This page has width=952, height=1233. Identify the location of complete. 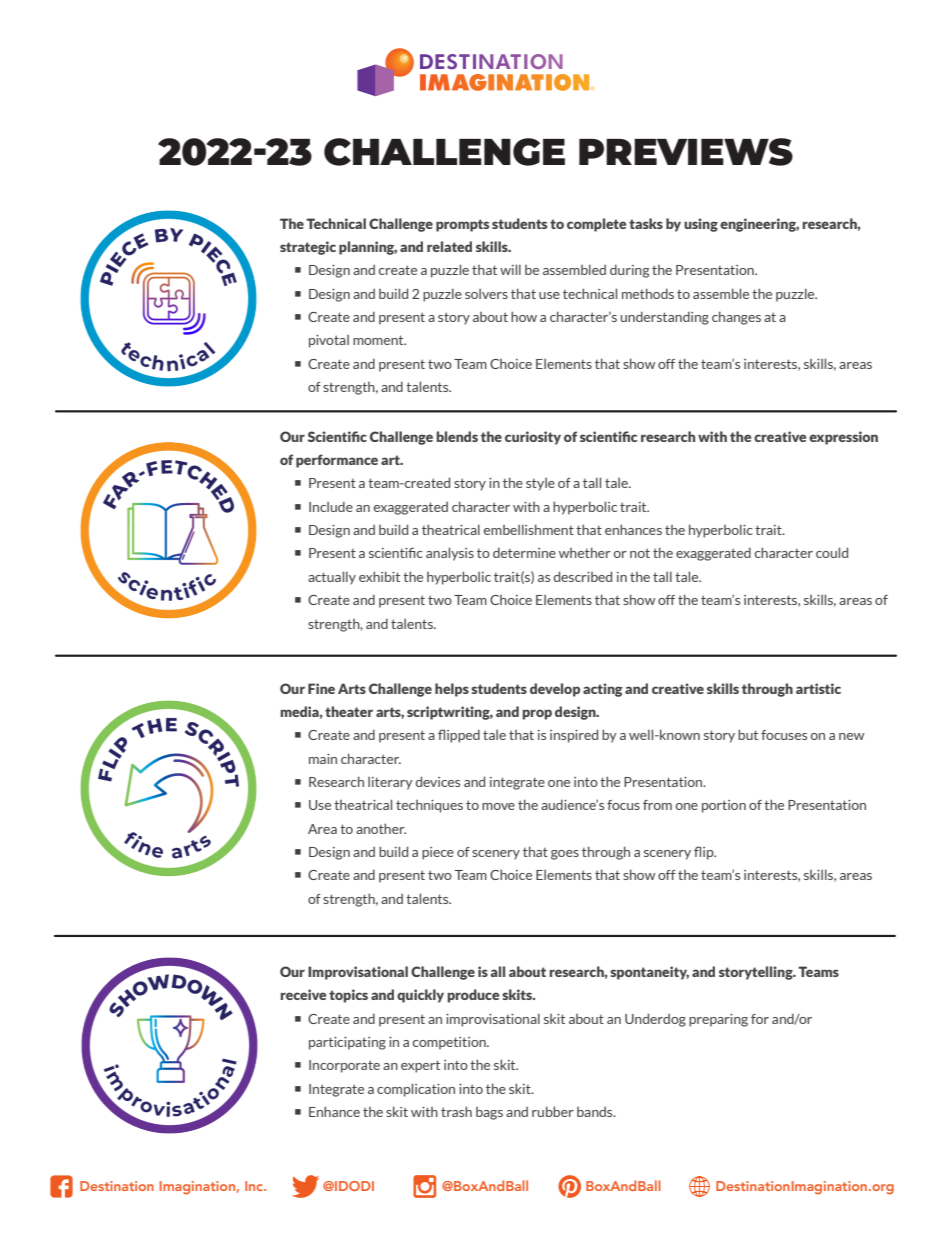
(597, 225).
